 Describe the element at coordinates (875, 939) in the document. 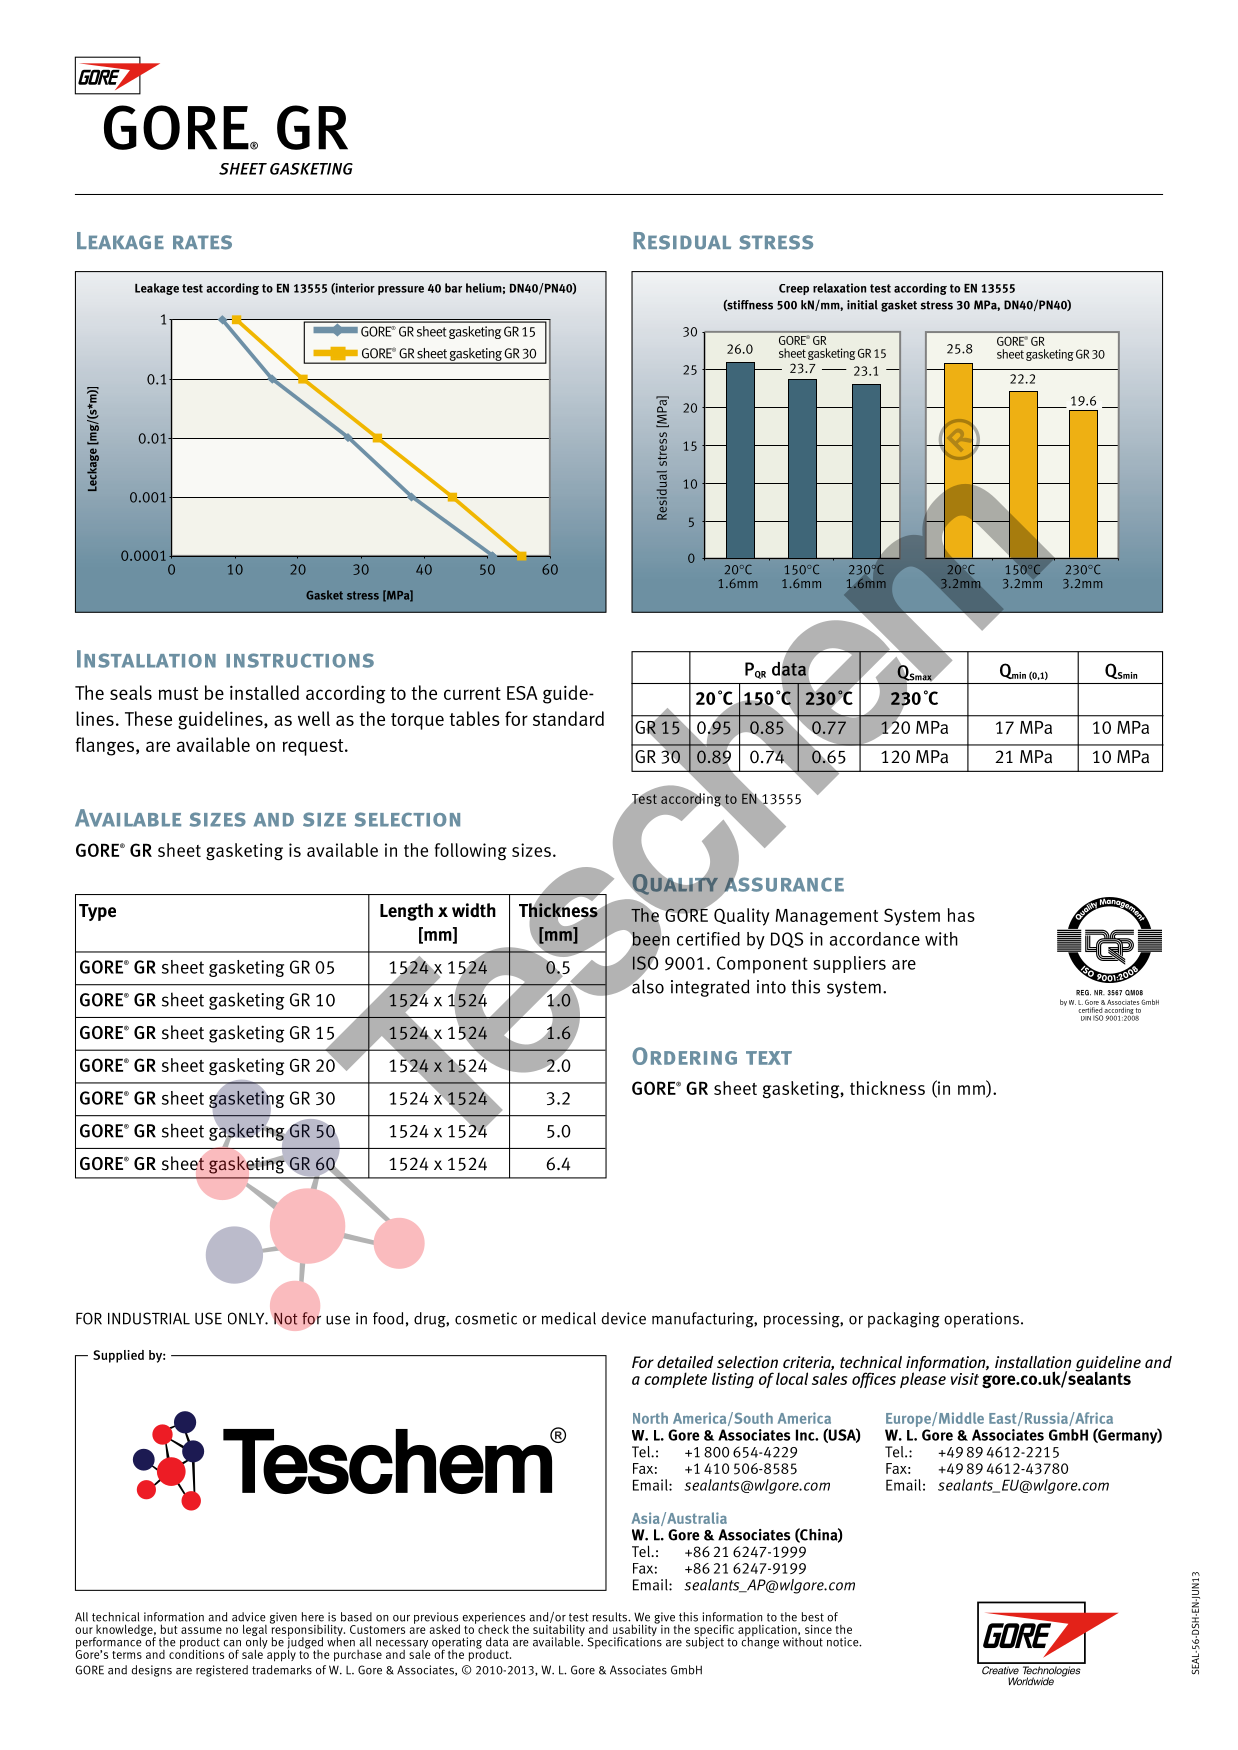

I see `accordance` at that location.
